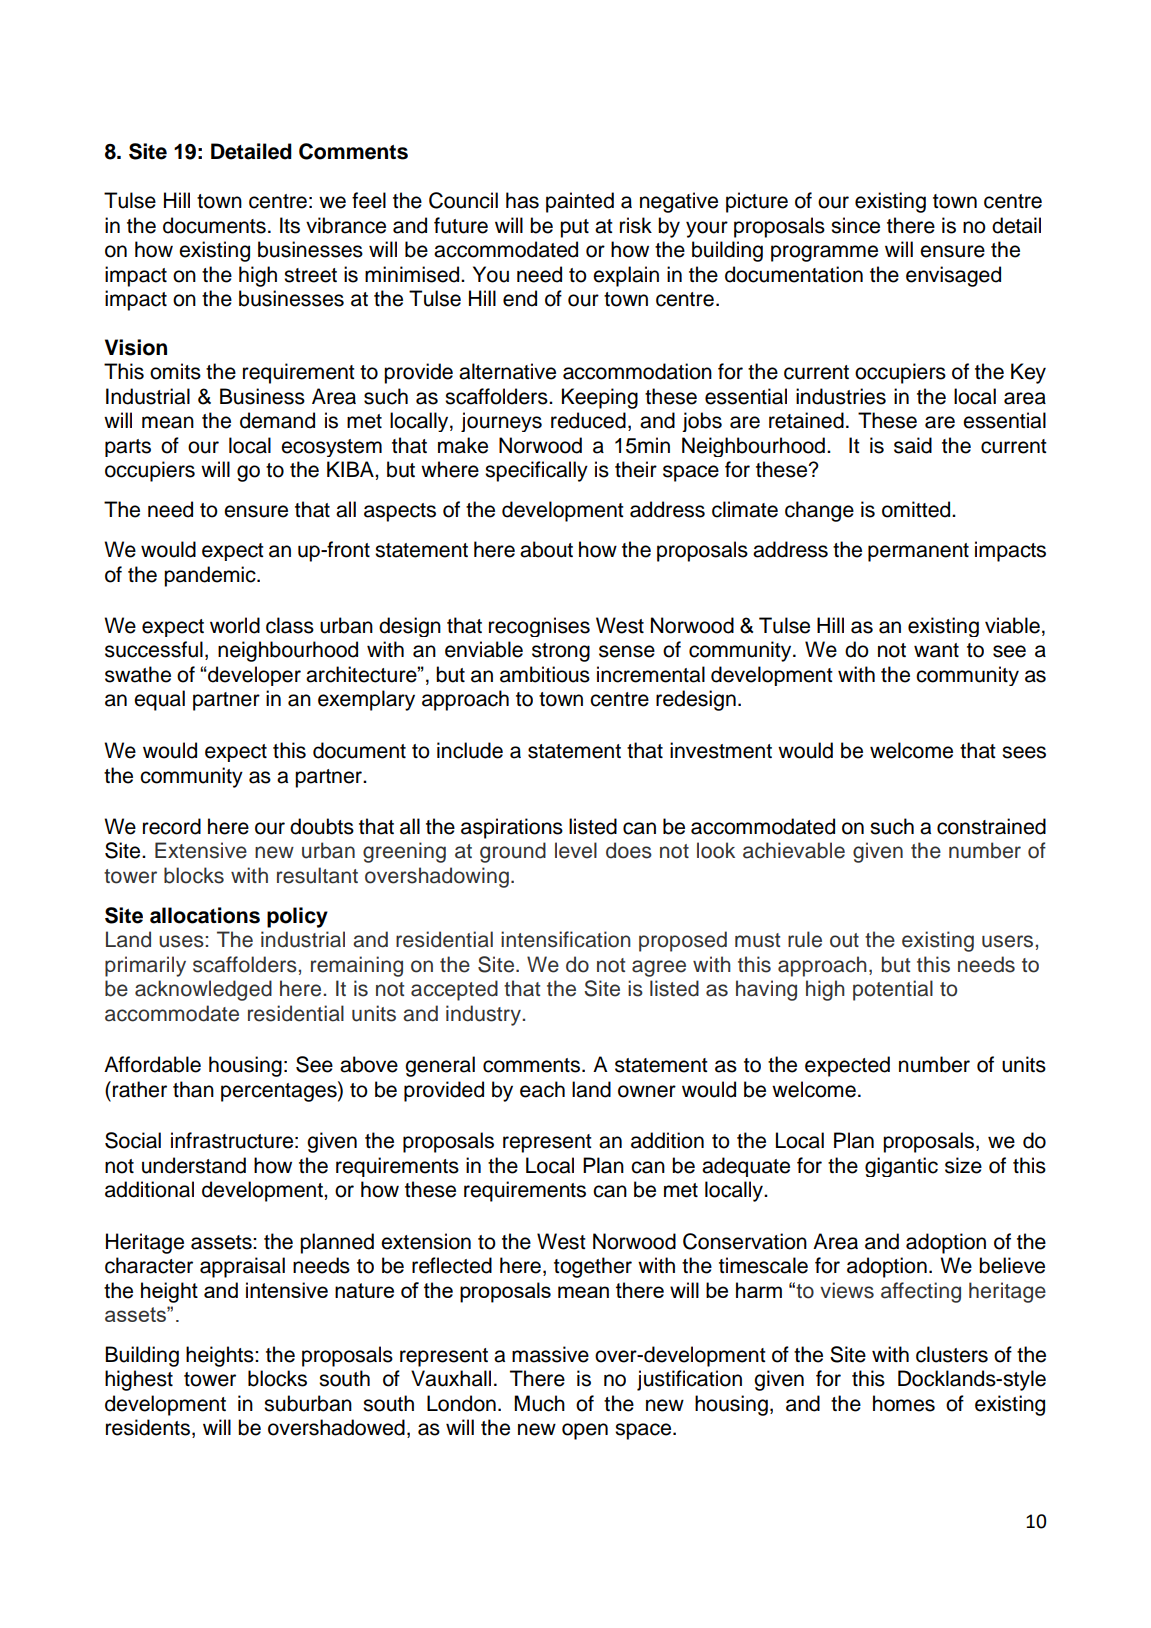  Describe the element at coordinates (953, 276) in the document. I see `envisaged` at that location.
